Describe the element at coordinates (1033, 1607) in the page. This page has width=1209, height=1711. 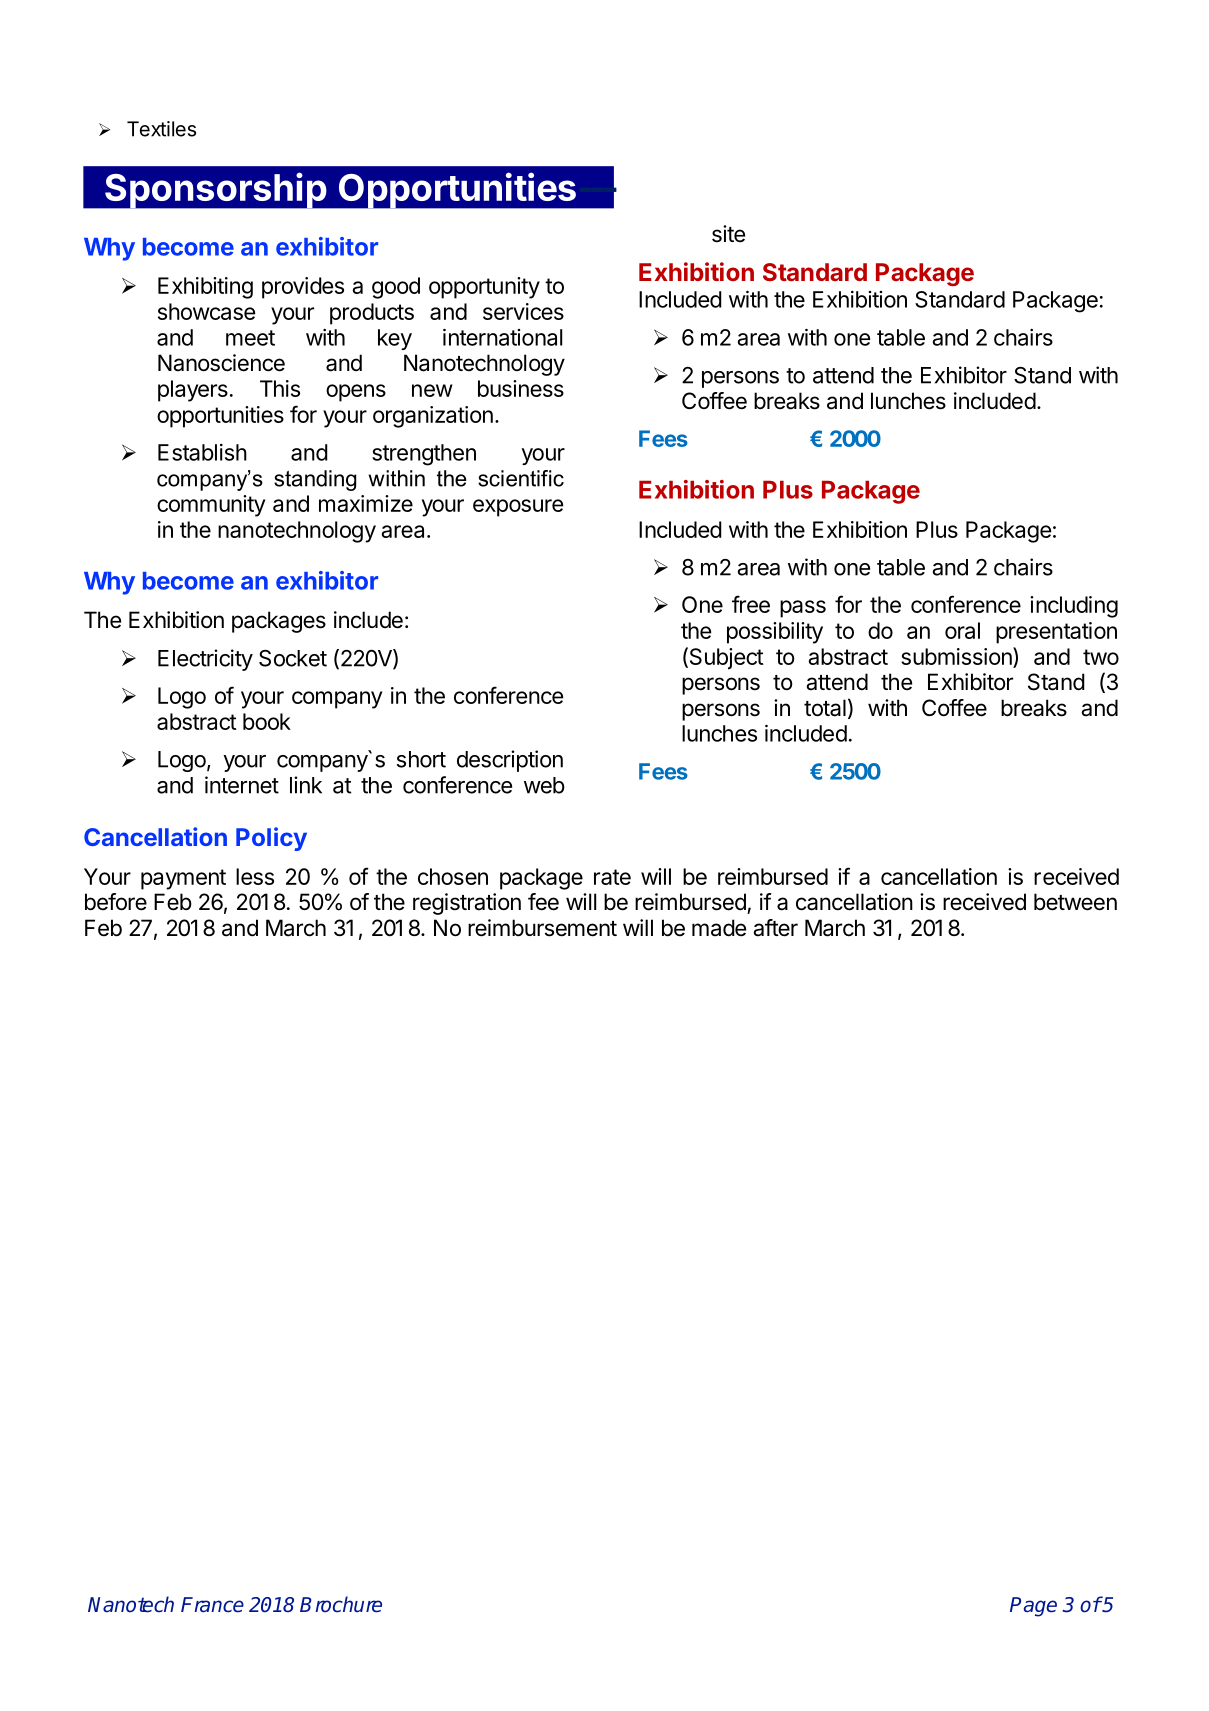
I see `Page` at that location.
